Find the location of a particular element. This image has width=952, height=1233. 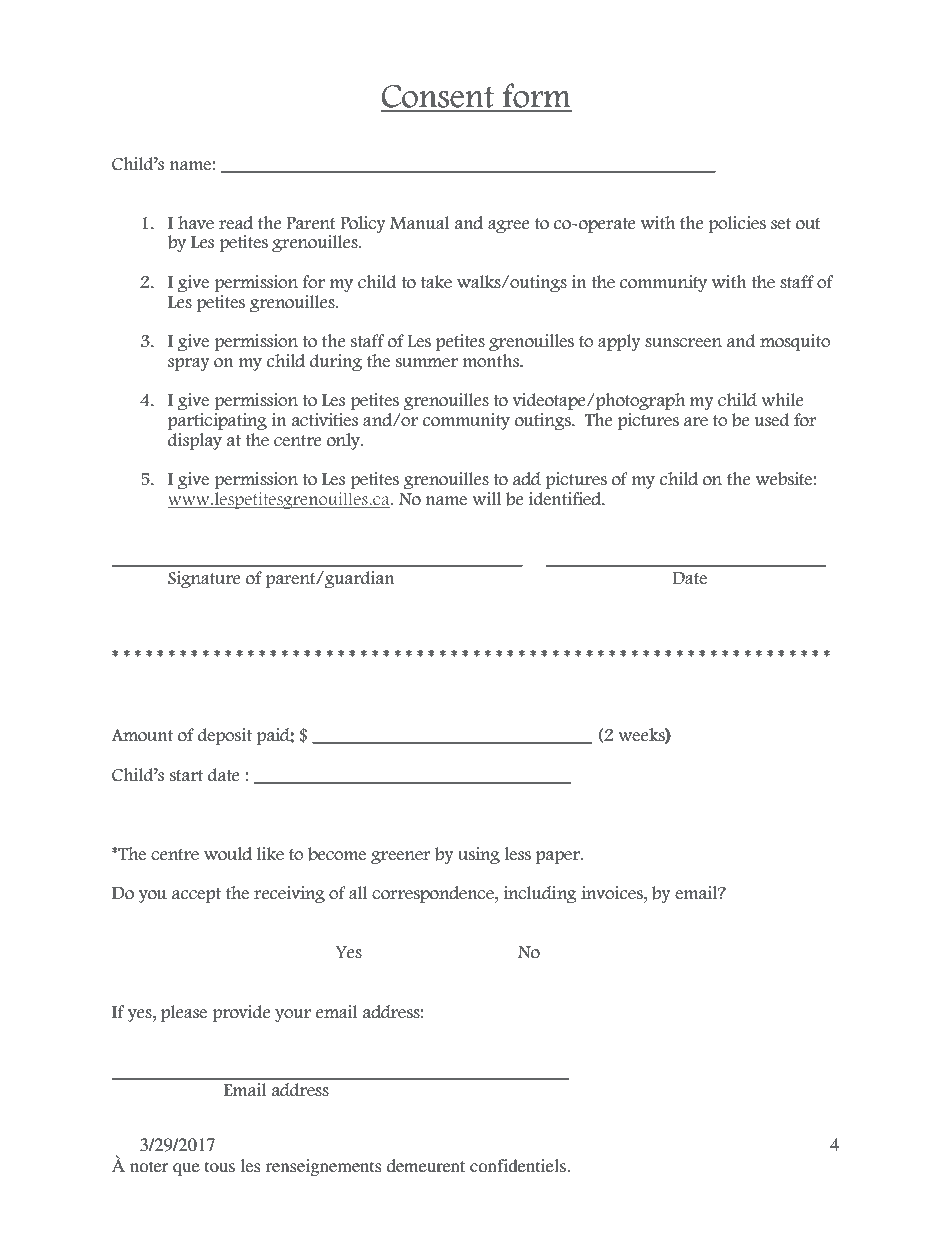

invoices is located at coordinates (613, 893).
